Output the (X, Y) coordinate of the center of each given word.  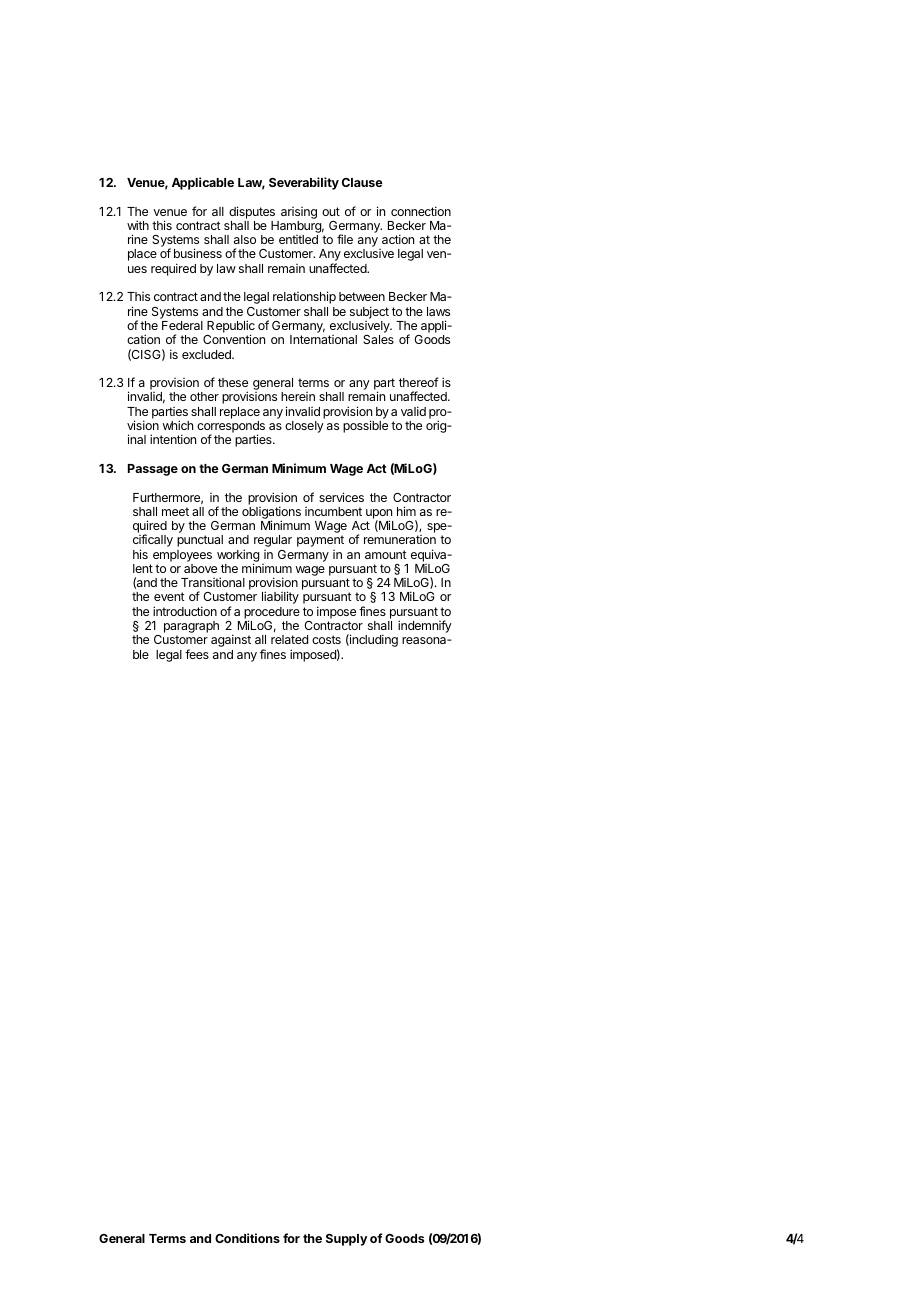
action (398, 239)
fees (197, 654)
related (289, 639)
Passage (153, 470)
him (406, 511)
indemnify (425, 626)
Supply (346, 1240)
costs (326, 639)
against (231, 640)
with (138, 225)
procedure (272, 614)
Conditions (247, 1238)
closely (304, 427)
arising (299, 213)
